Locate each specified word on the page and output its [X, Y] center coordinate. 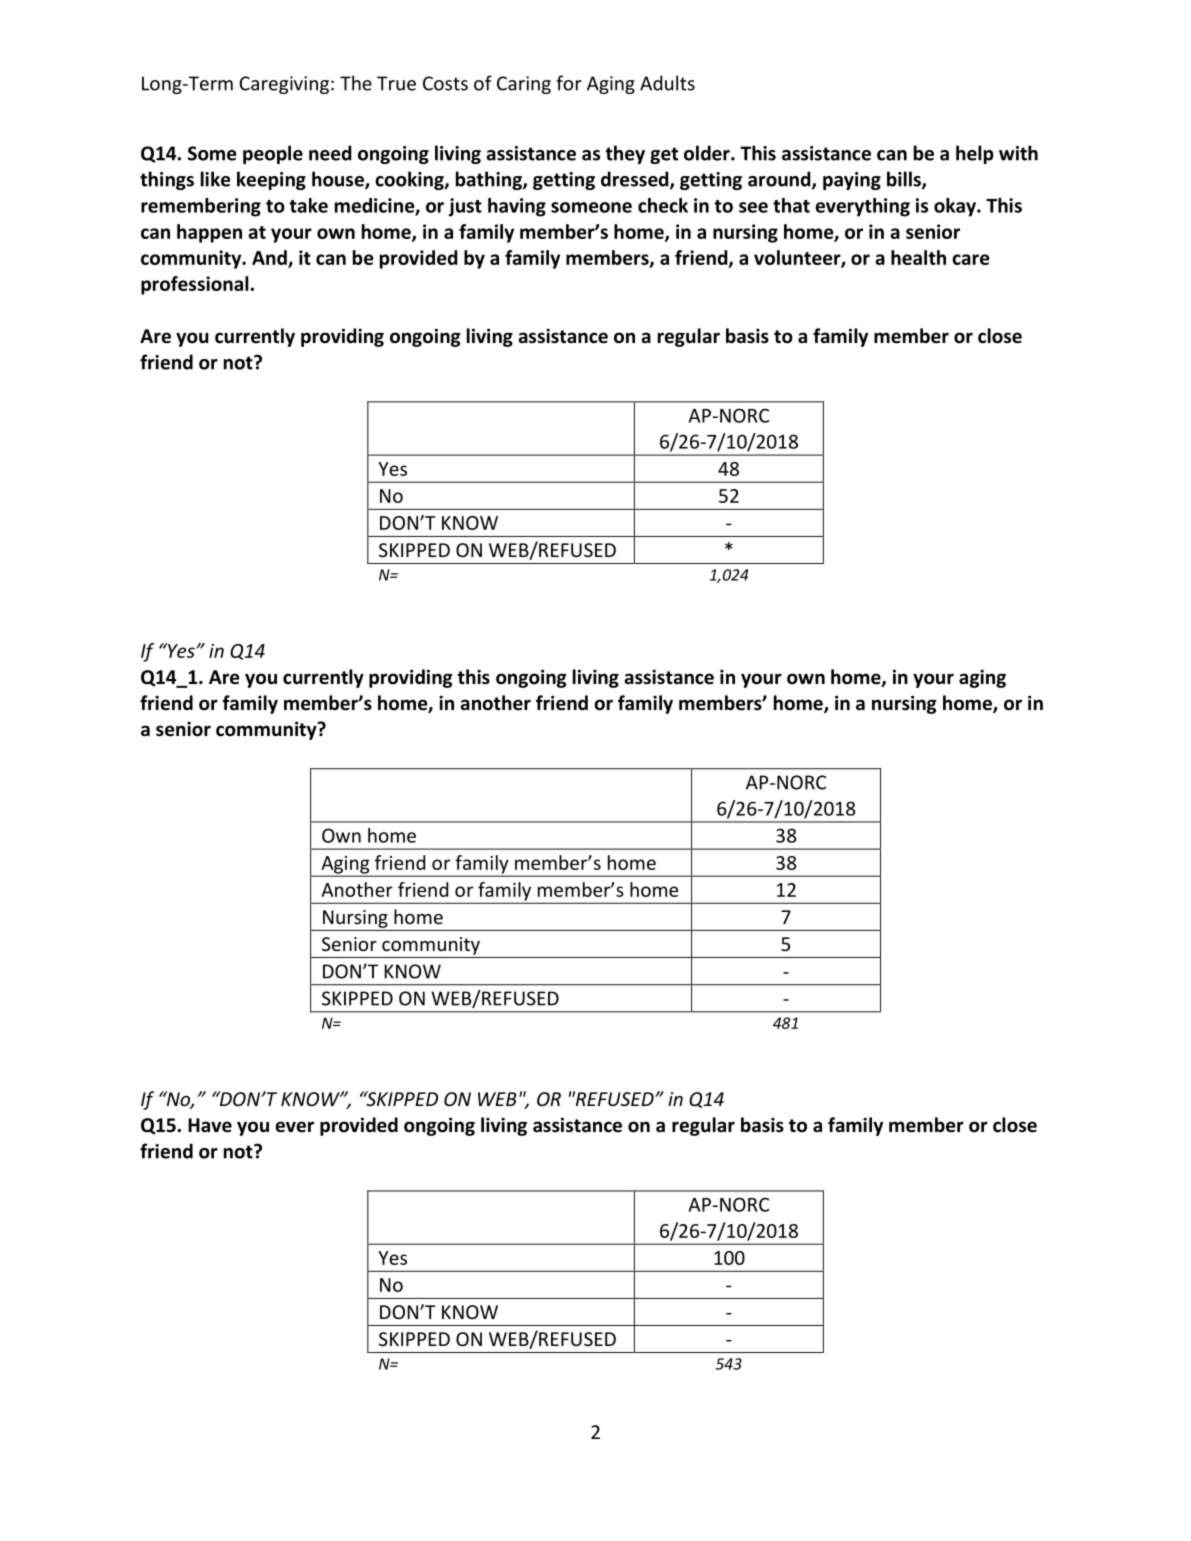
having [517, 207]
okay [956, 207]
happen [209, 233]
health [918, 257]
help [975, 154]
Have [210, 1125]
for [569, 83]
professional [195, 285]
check [663, 205]
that [791, 205]
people [273, 154]
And [270, 258]
